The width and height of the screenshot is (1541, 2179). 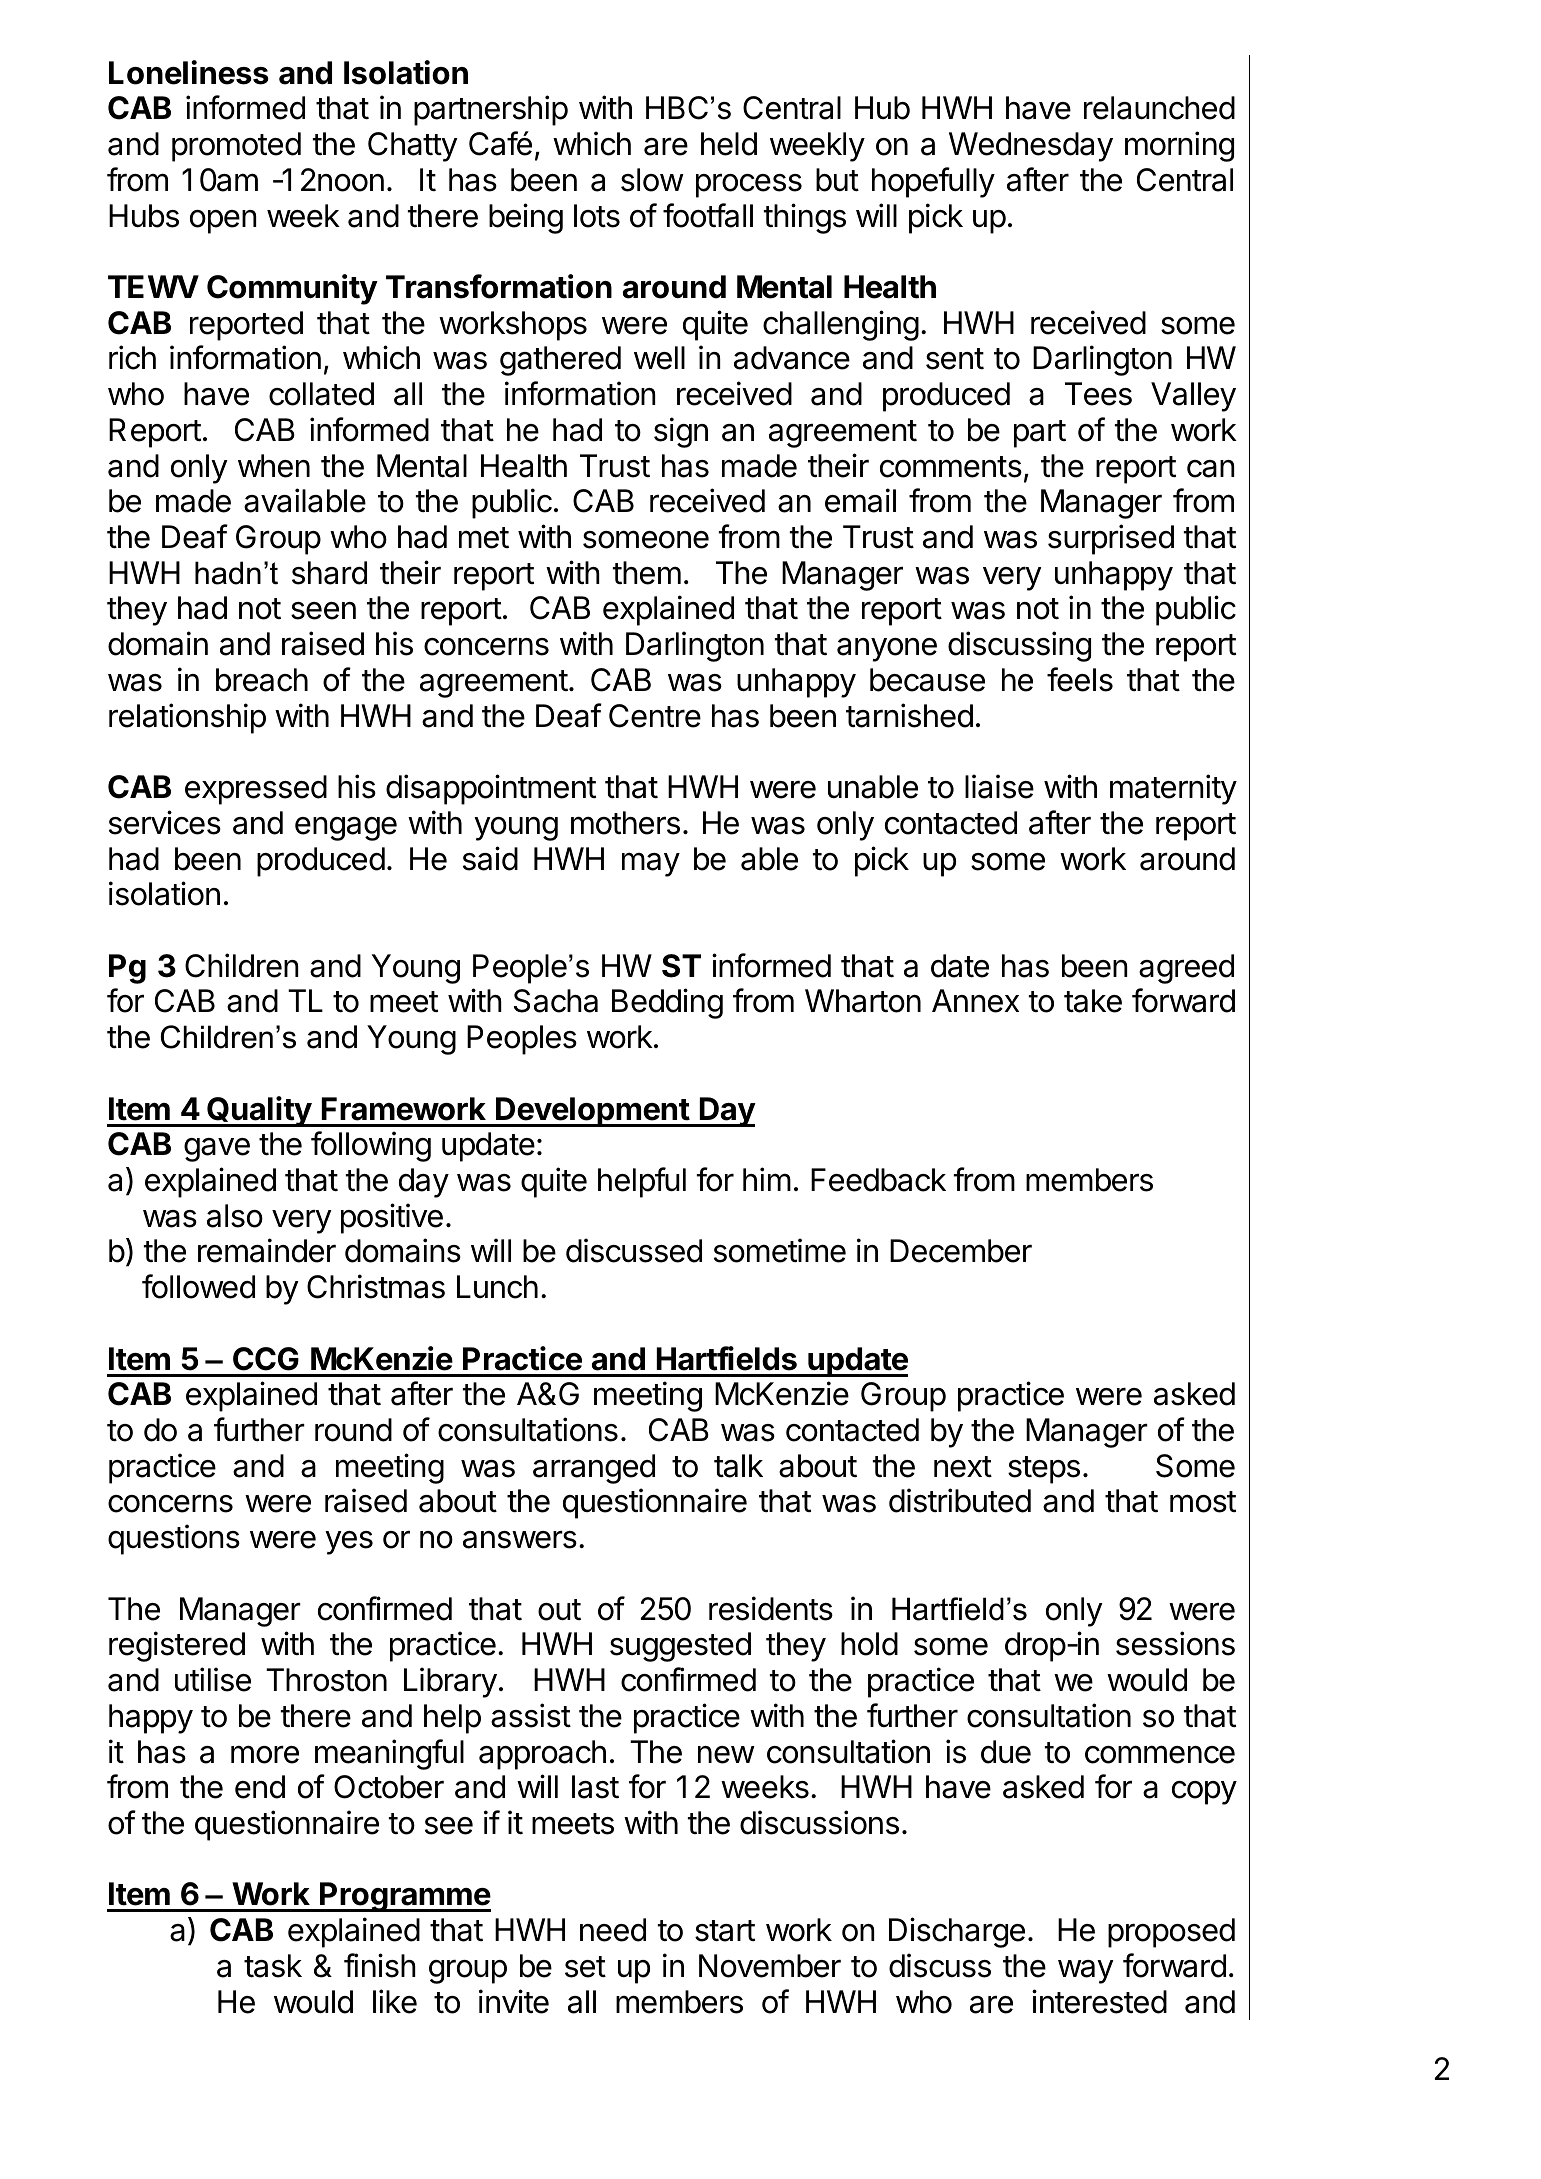 What do you see at coordinates (1031, 147) in the screenshot?
I see `Wednesday` at bounding box center [1031, 147].
